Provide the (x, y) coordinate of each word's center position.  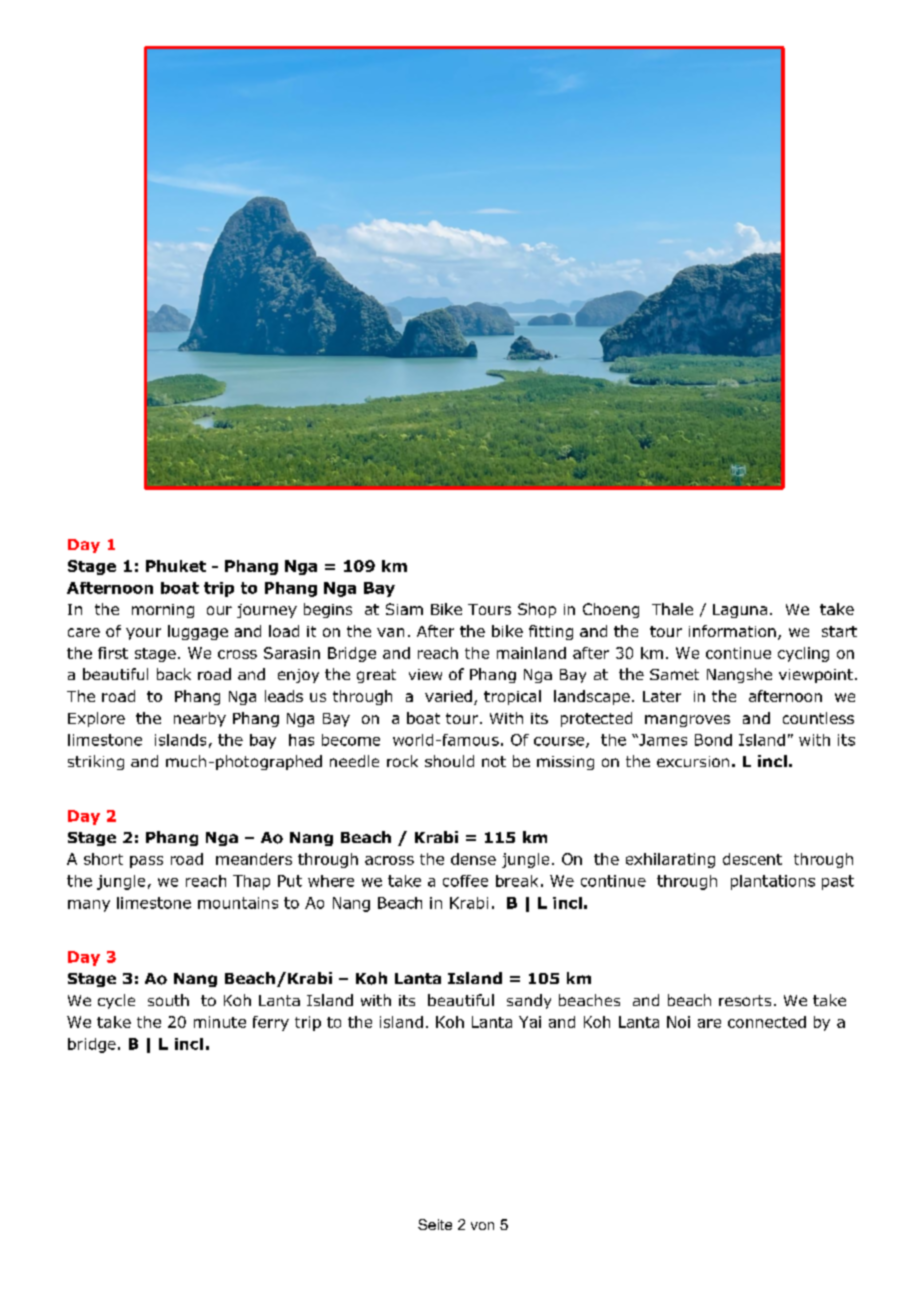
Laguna (740, 611)
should (449, 761)
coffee (465, 881)
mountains (238, 903)
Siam (404, 609)
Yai (530, 1022)
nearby (200, 719)
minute (220, 1022)
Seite (435, 1224)
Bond (713, 740)
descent (752, 859)
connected (767, 1022)
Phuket (176, 566)
